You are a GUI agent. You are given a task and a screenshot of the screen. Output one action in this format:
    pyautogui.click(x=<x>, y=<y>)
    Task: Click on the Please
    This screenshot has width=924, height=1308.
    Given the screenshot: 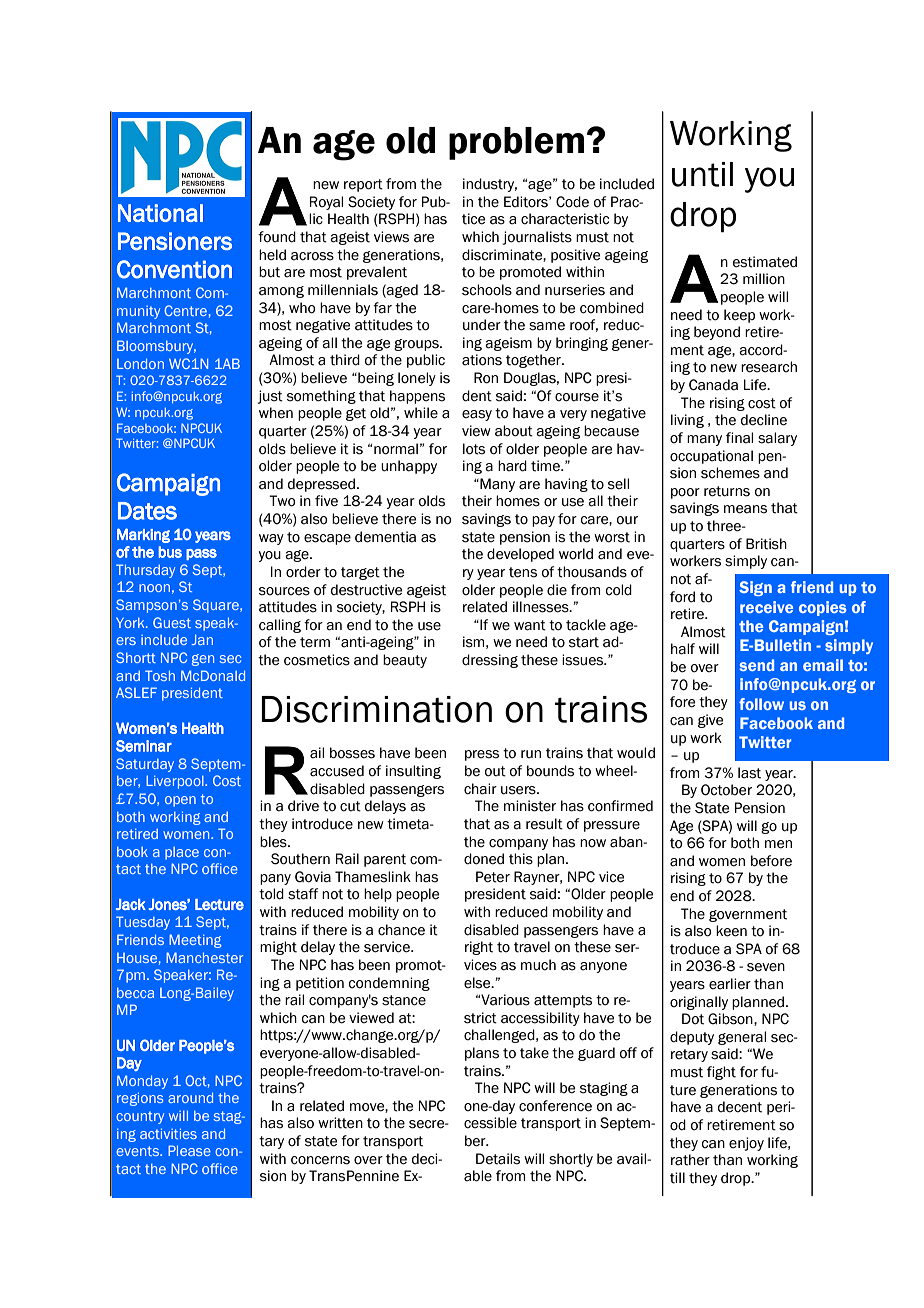 What is the action you would take?
    pyautogui.click(x=189, y=1150)
